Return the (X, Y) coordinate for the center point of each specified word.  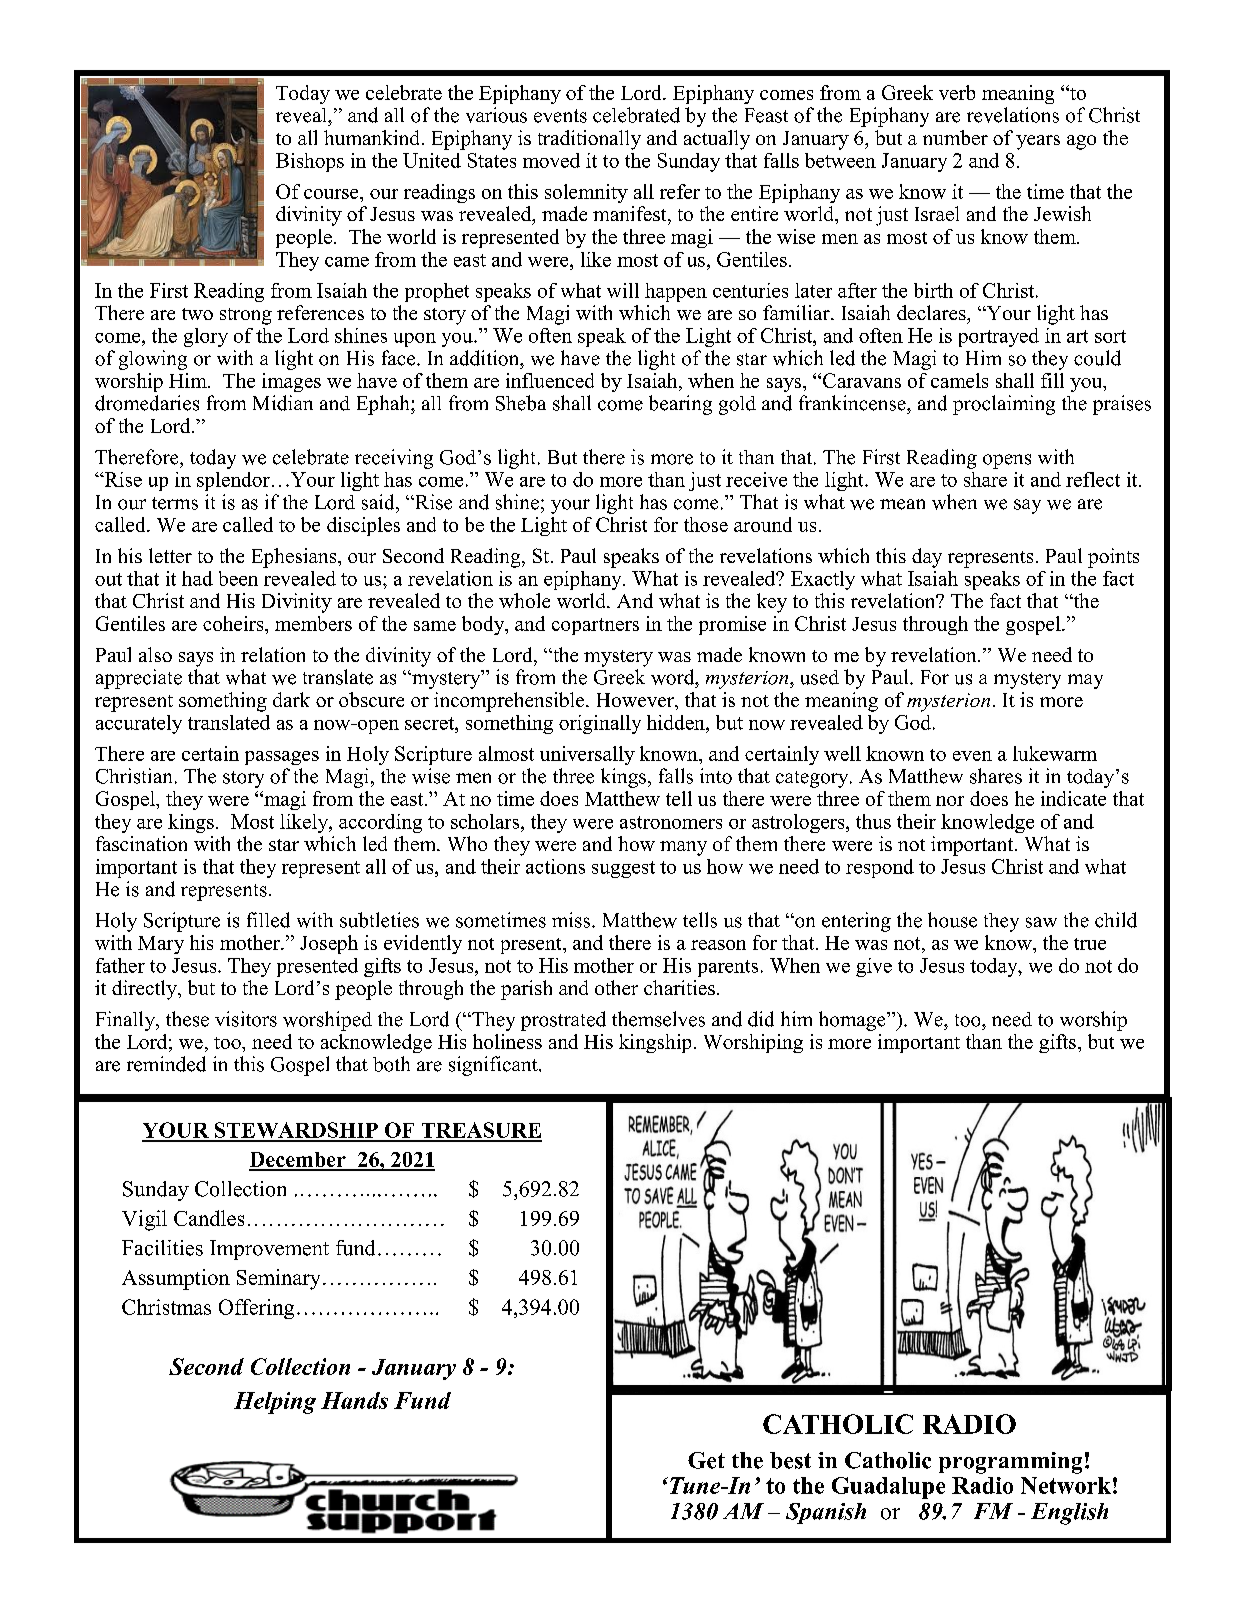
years (1038, 142)
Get (706, 1460)
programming (1010, 1463)
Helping (275, 1403)
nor (950, 801)
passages (282, 758)
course (332, 194)
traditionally (589, 140)
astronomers (671, 822)
